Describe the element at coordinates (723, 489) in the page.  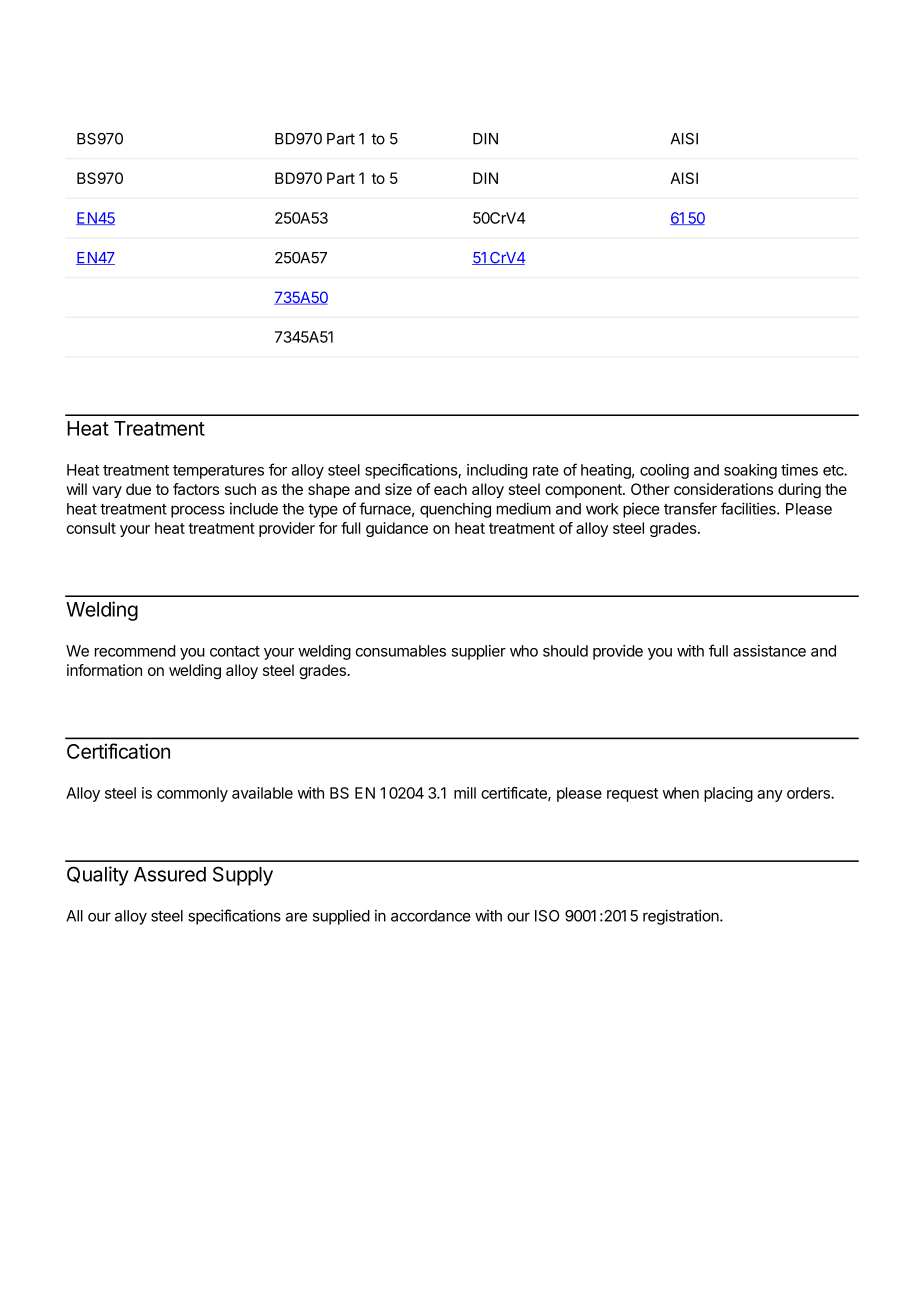
I see `considerations` at that location.
